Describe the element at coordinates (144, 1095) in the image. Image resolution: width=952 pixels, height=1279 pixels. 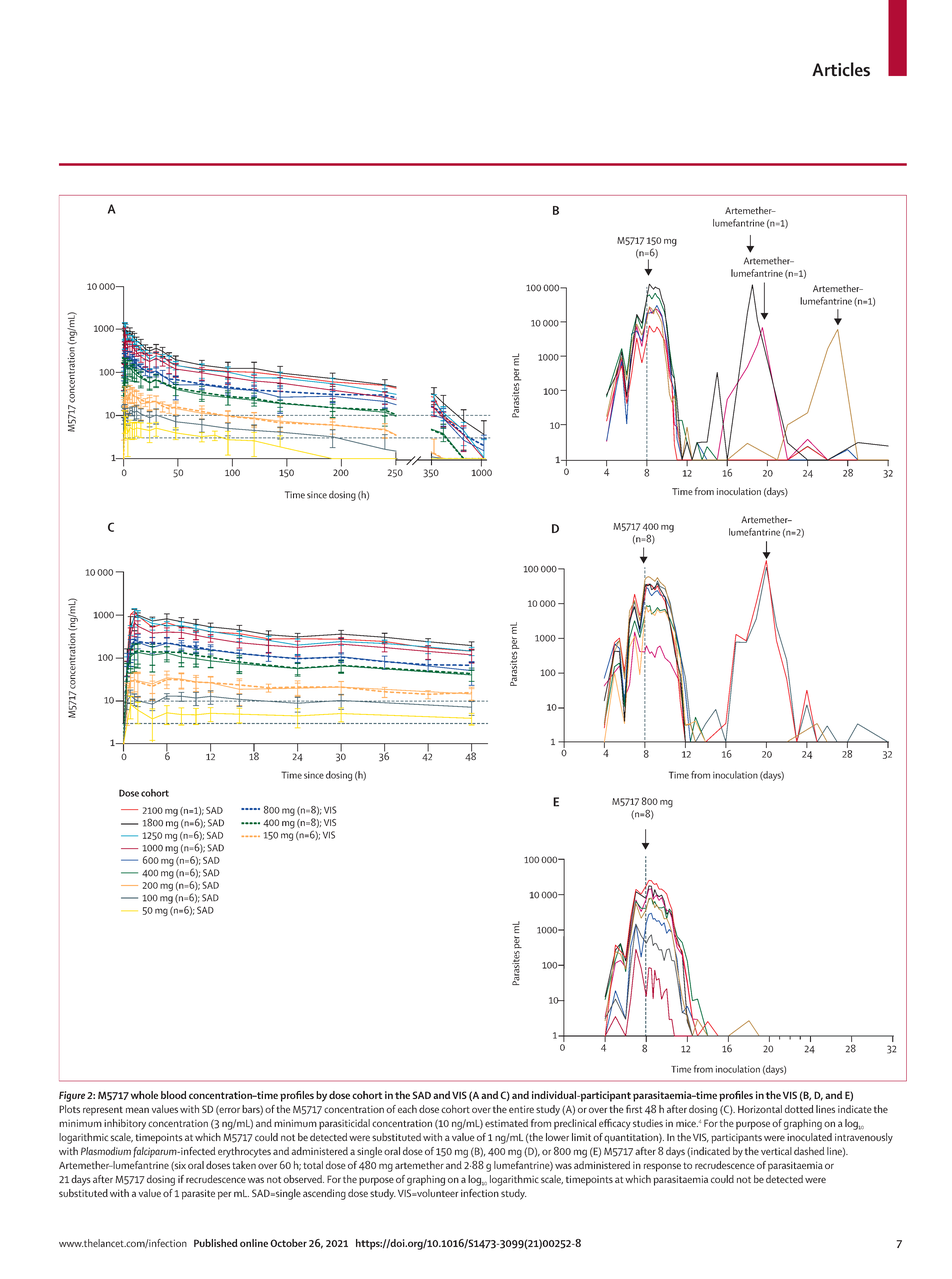
I see `whole` at that location.
